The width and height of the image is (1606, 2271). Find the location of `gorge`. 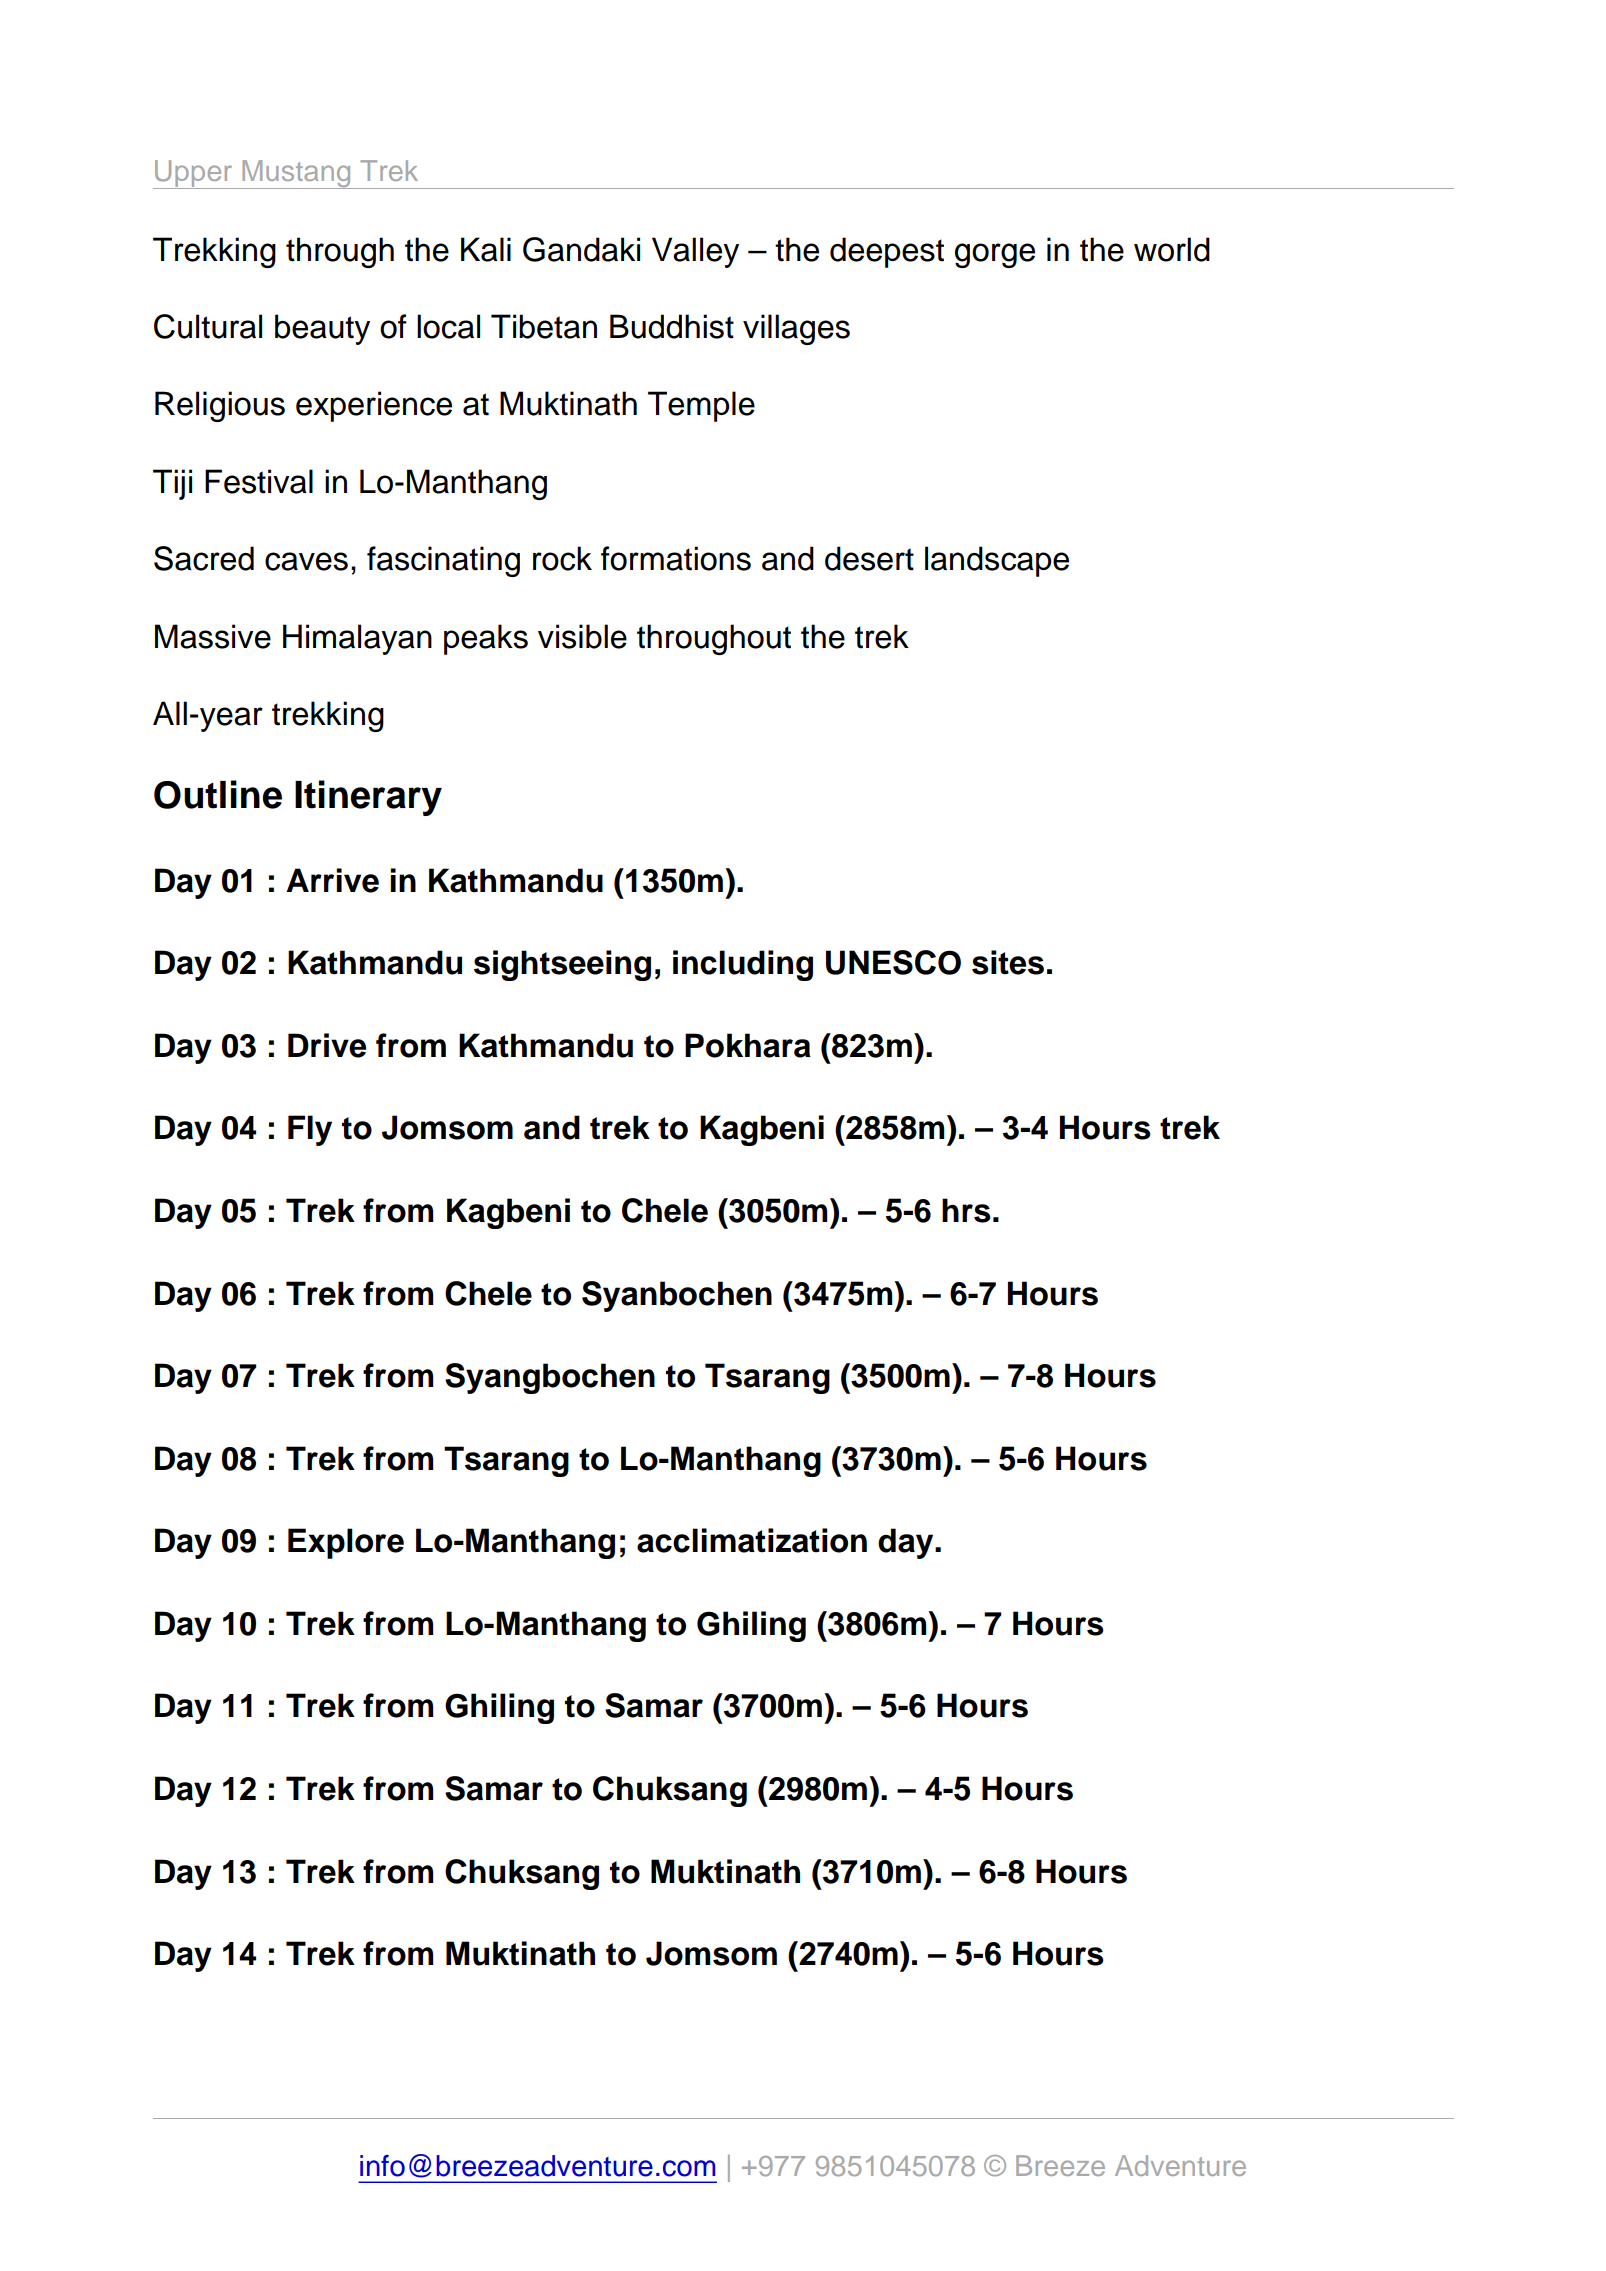

gorge is located at coordinates (995, 255).
